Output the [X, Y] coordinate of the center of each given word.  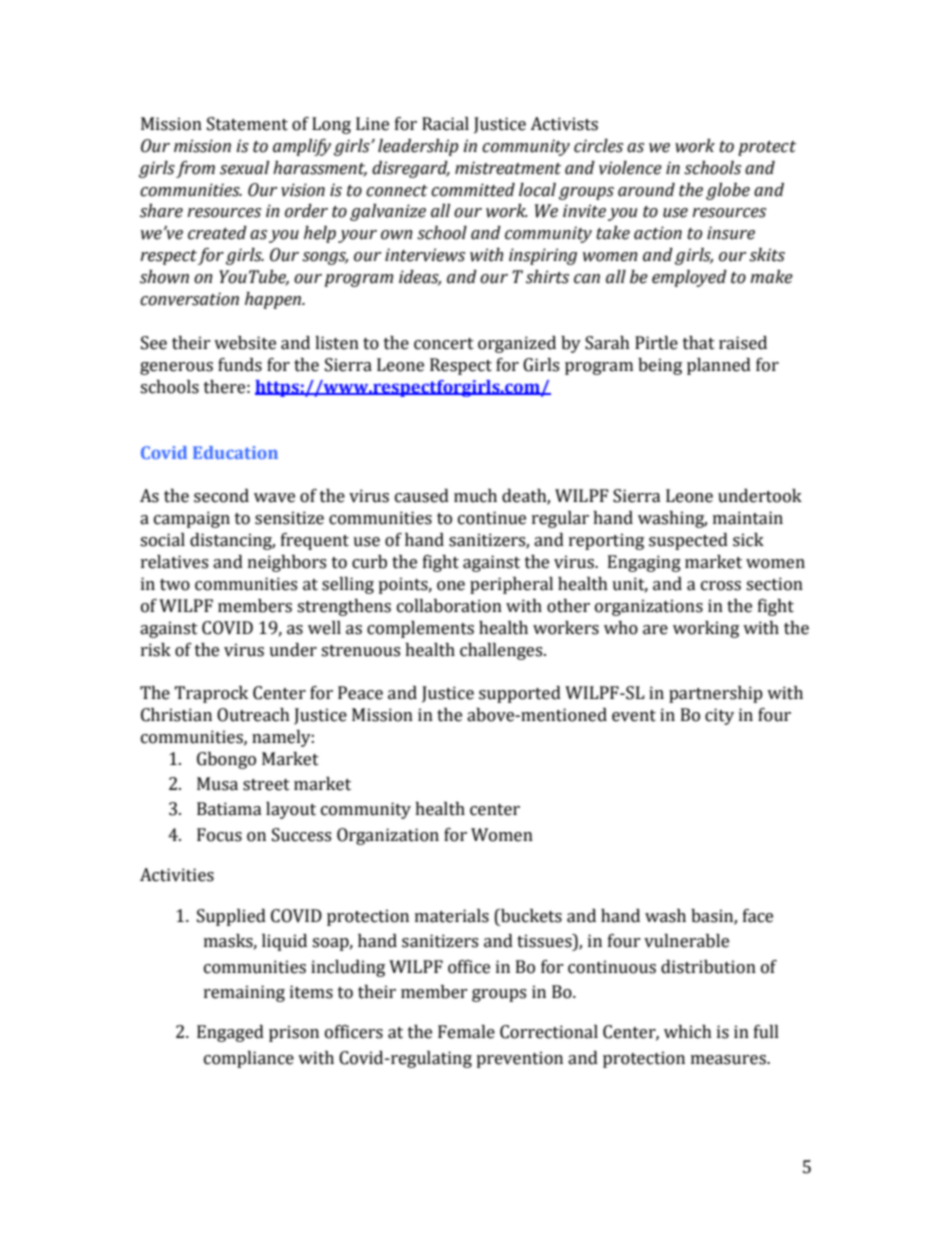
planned [719, 366]
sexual [244, 168]
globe [728, 191]
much [475, 496]
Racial [445, 124]
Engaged [230, 1033]
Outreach [253, 715]
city [719, 716]
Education [235, 452]
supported [520, 694]
